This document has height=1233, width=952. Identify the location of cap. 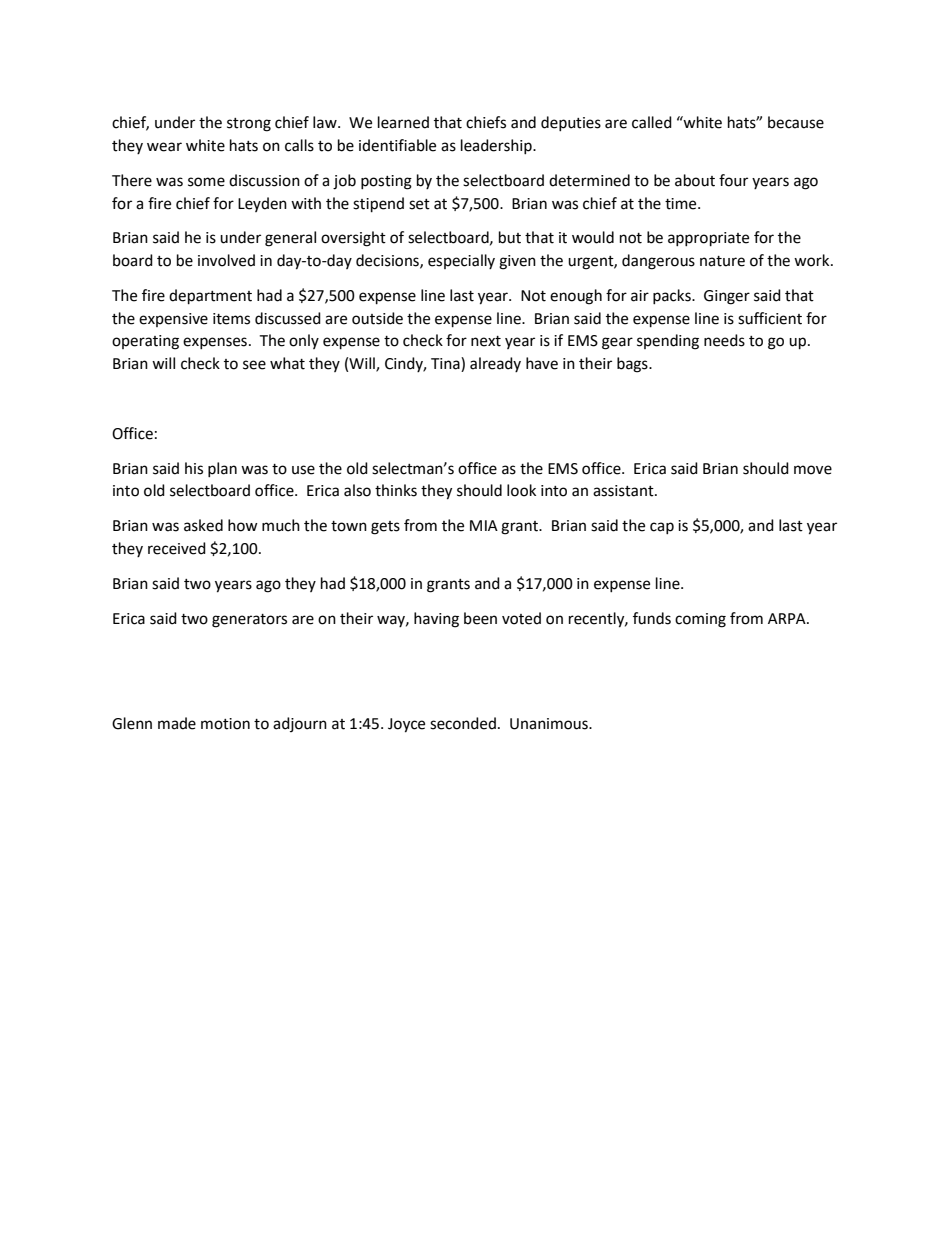
(662, 528).
